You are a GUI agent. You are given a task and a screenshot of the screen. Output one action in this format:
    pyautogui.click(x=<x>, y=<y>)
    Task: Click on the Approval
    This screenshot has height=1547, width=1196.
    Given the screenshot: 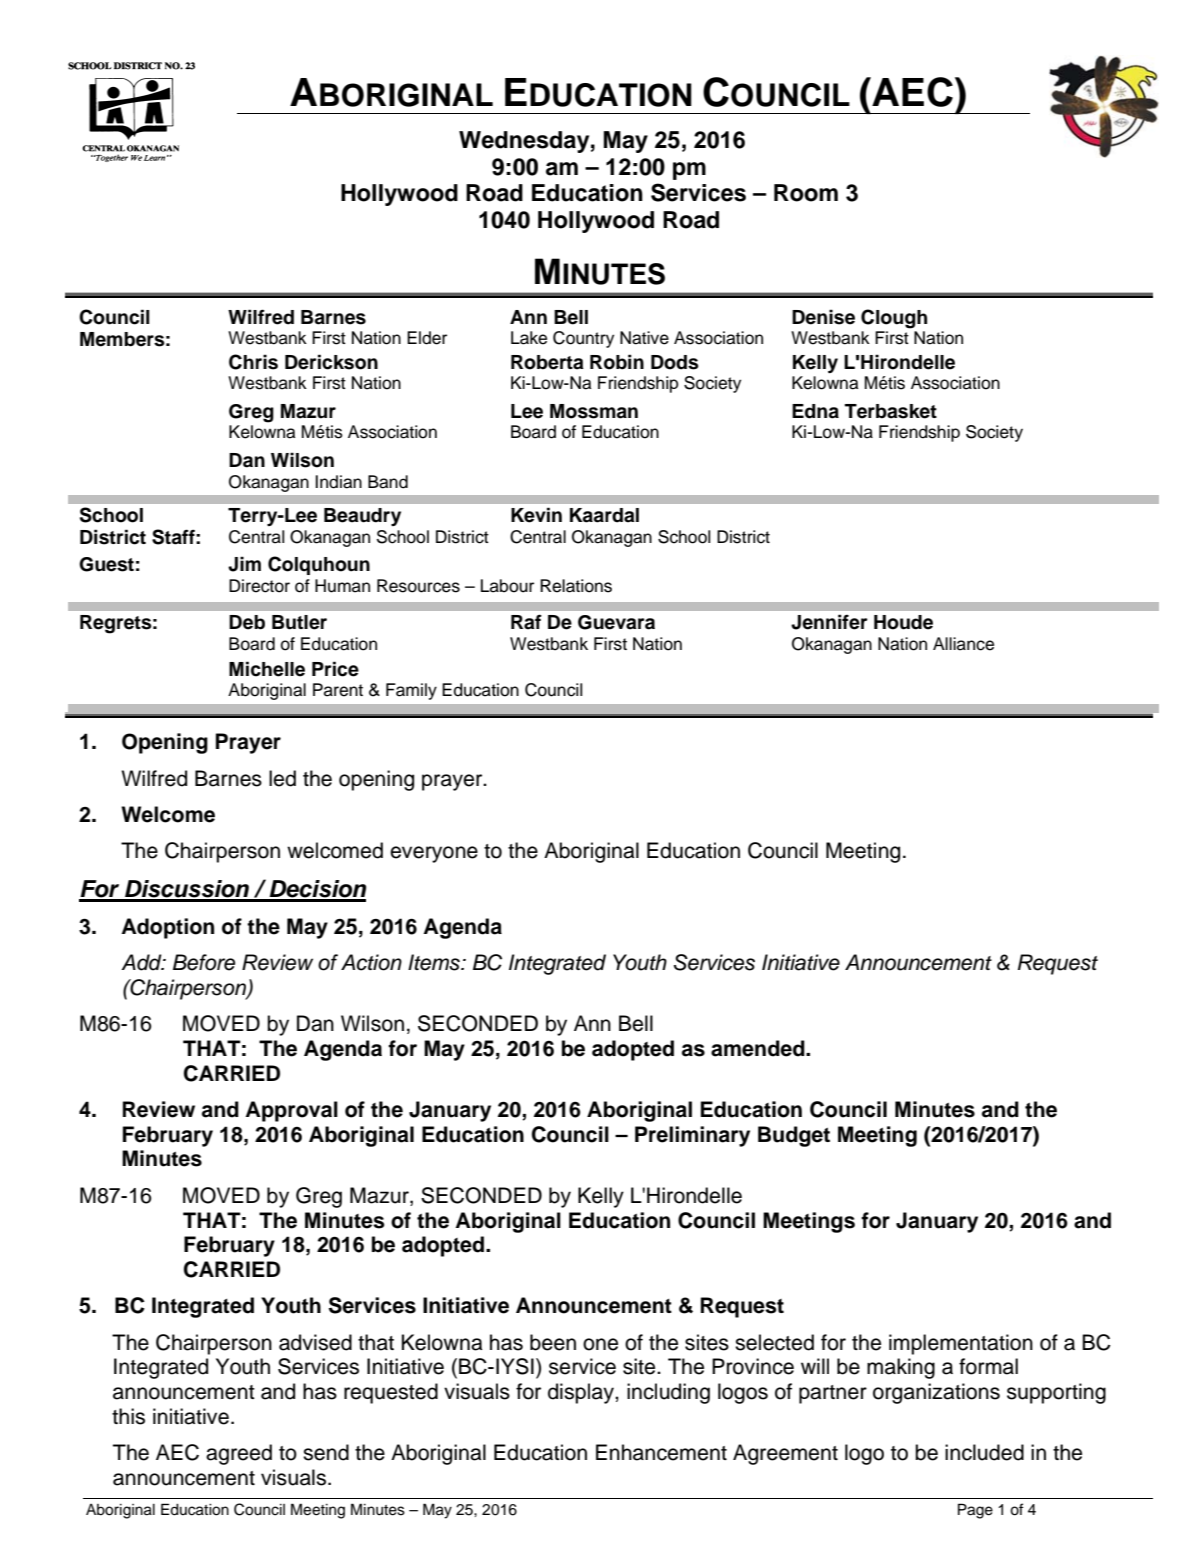 What is the action you would take?
    pyautogui.click(x=291, y=1111)
